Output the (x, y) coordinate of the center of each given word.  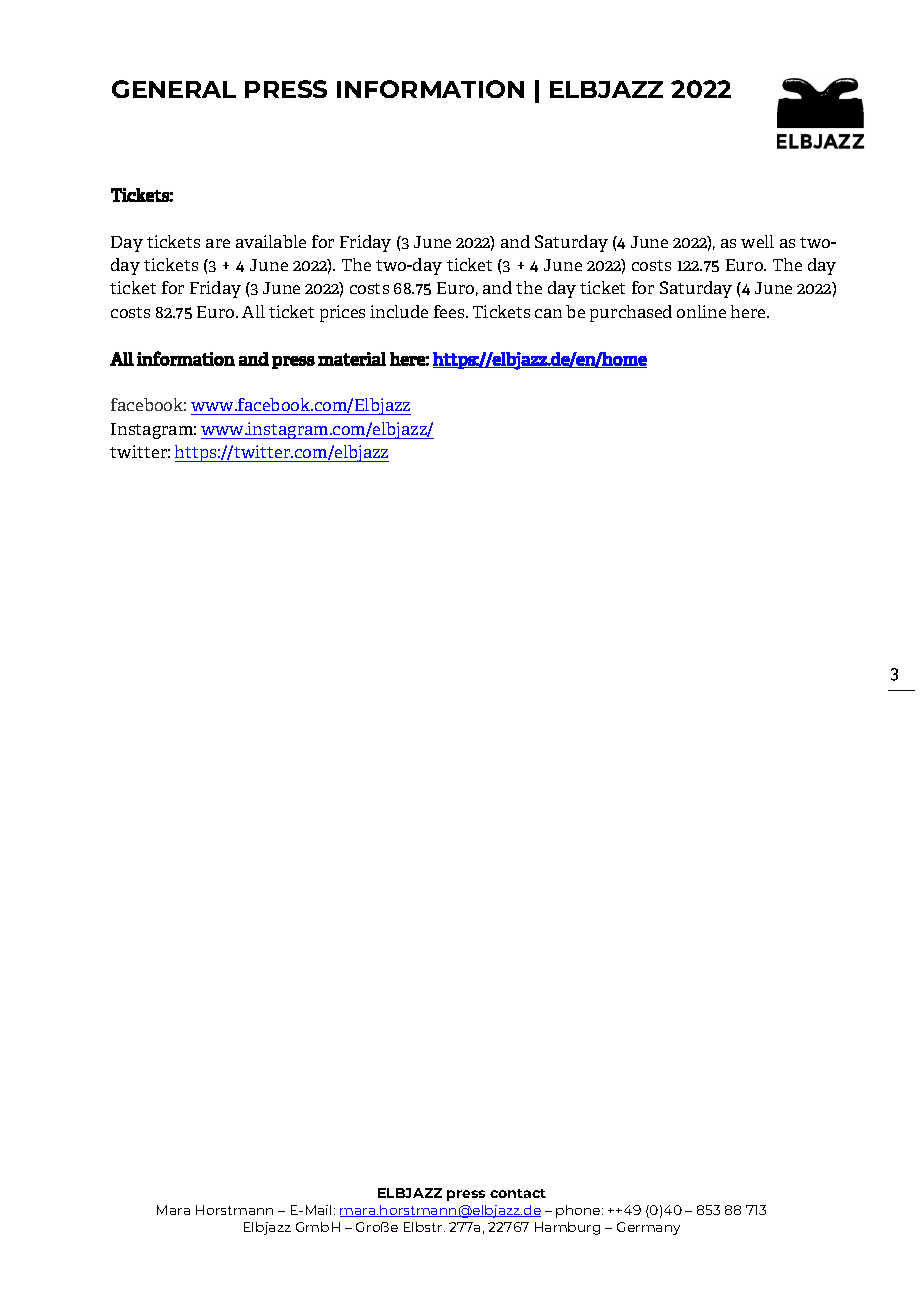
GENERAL (174, 89)
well (757, 241)
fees (450, 311)
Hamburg (567, 1228)
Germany (648, 1228)
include (399, 311)
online (701, 311)
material (352, 359)
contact (518, 1193)
